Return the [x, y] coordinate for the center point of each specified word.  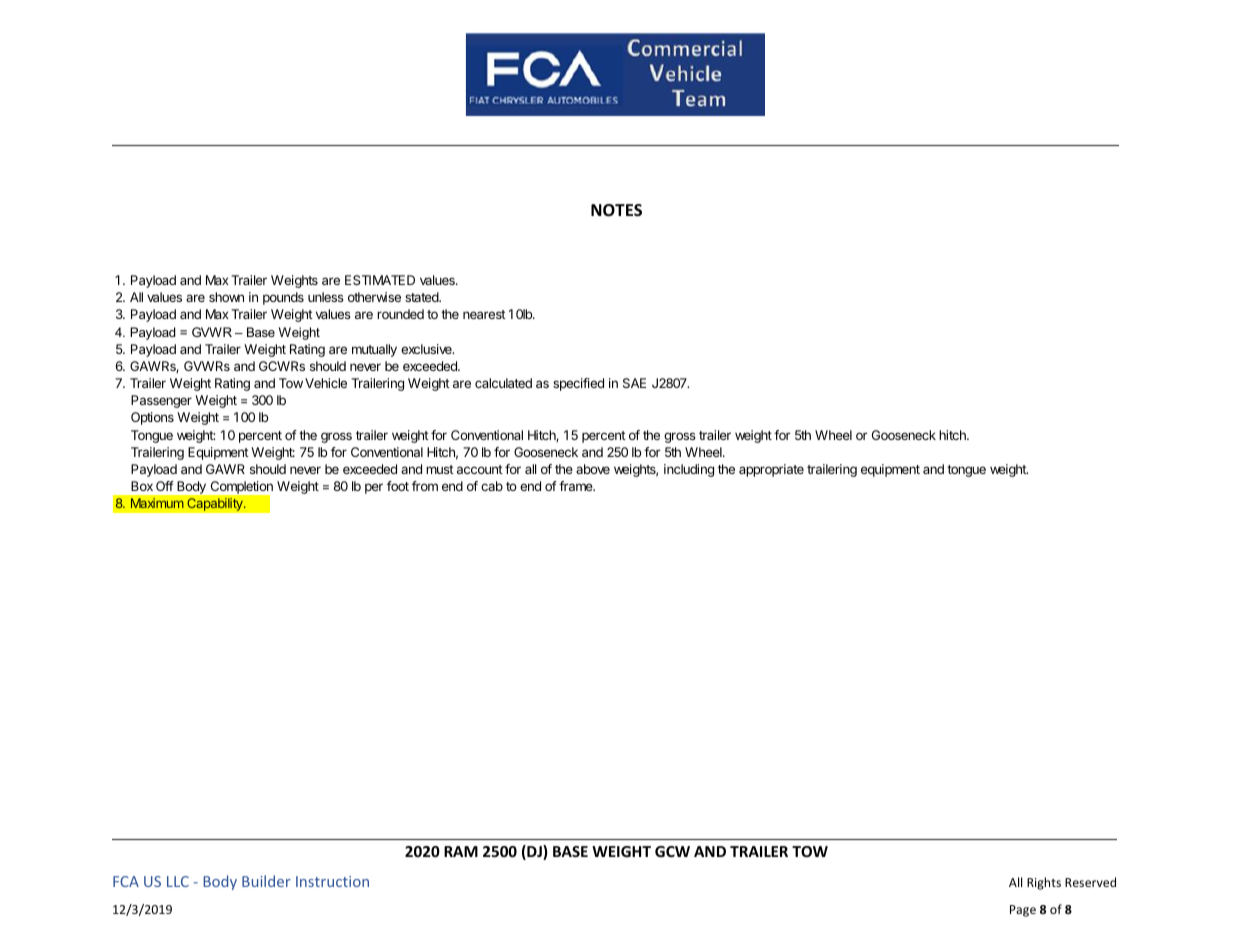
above [593, 469]
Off [165, 486]
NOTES [616, 210]
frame [577, 486]
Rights [1044, 883]
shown [226, 297]
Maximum [157, 503]
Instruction [332, 881]
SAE [634, 383]
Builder [266, 881]
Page [1023, 911]
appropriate [771, 470]
